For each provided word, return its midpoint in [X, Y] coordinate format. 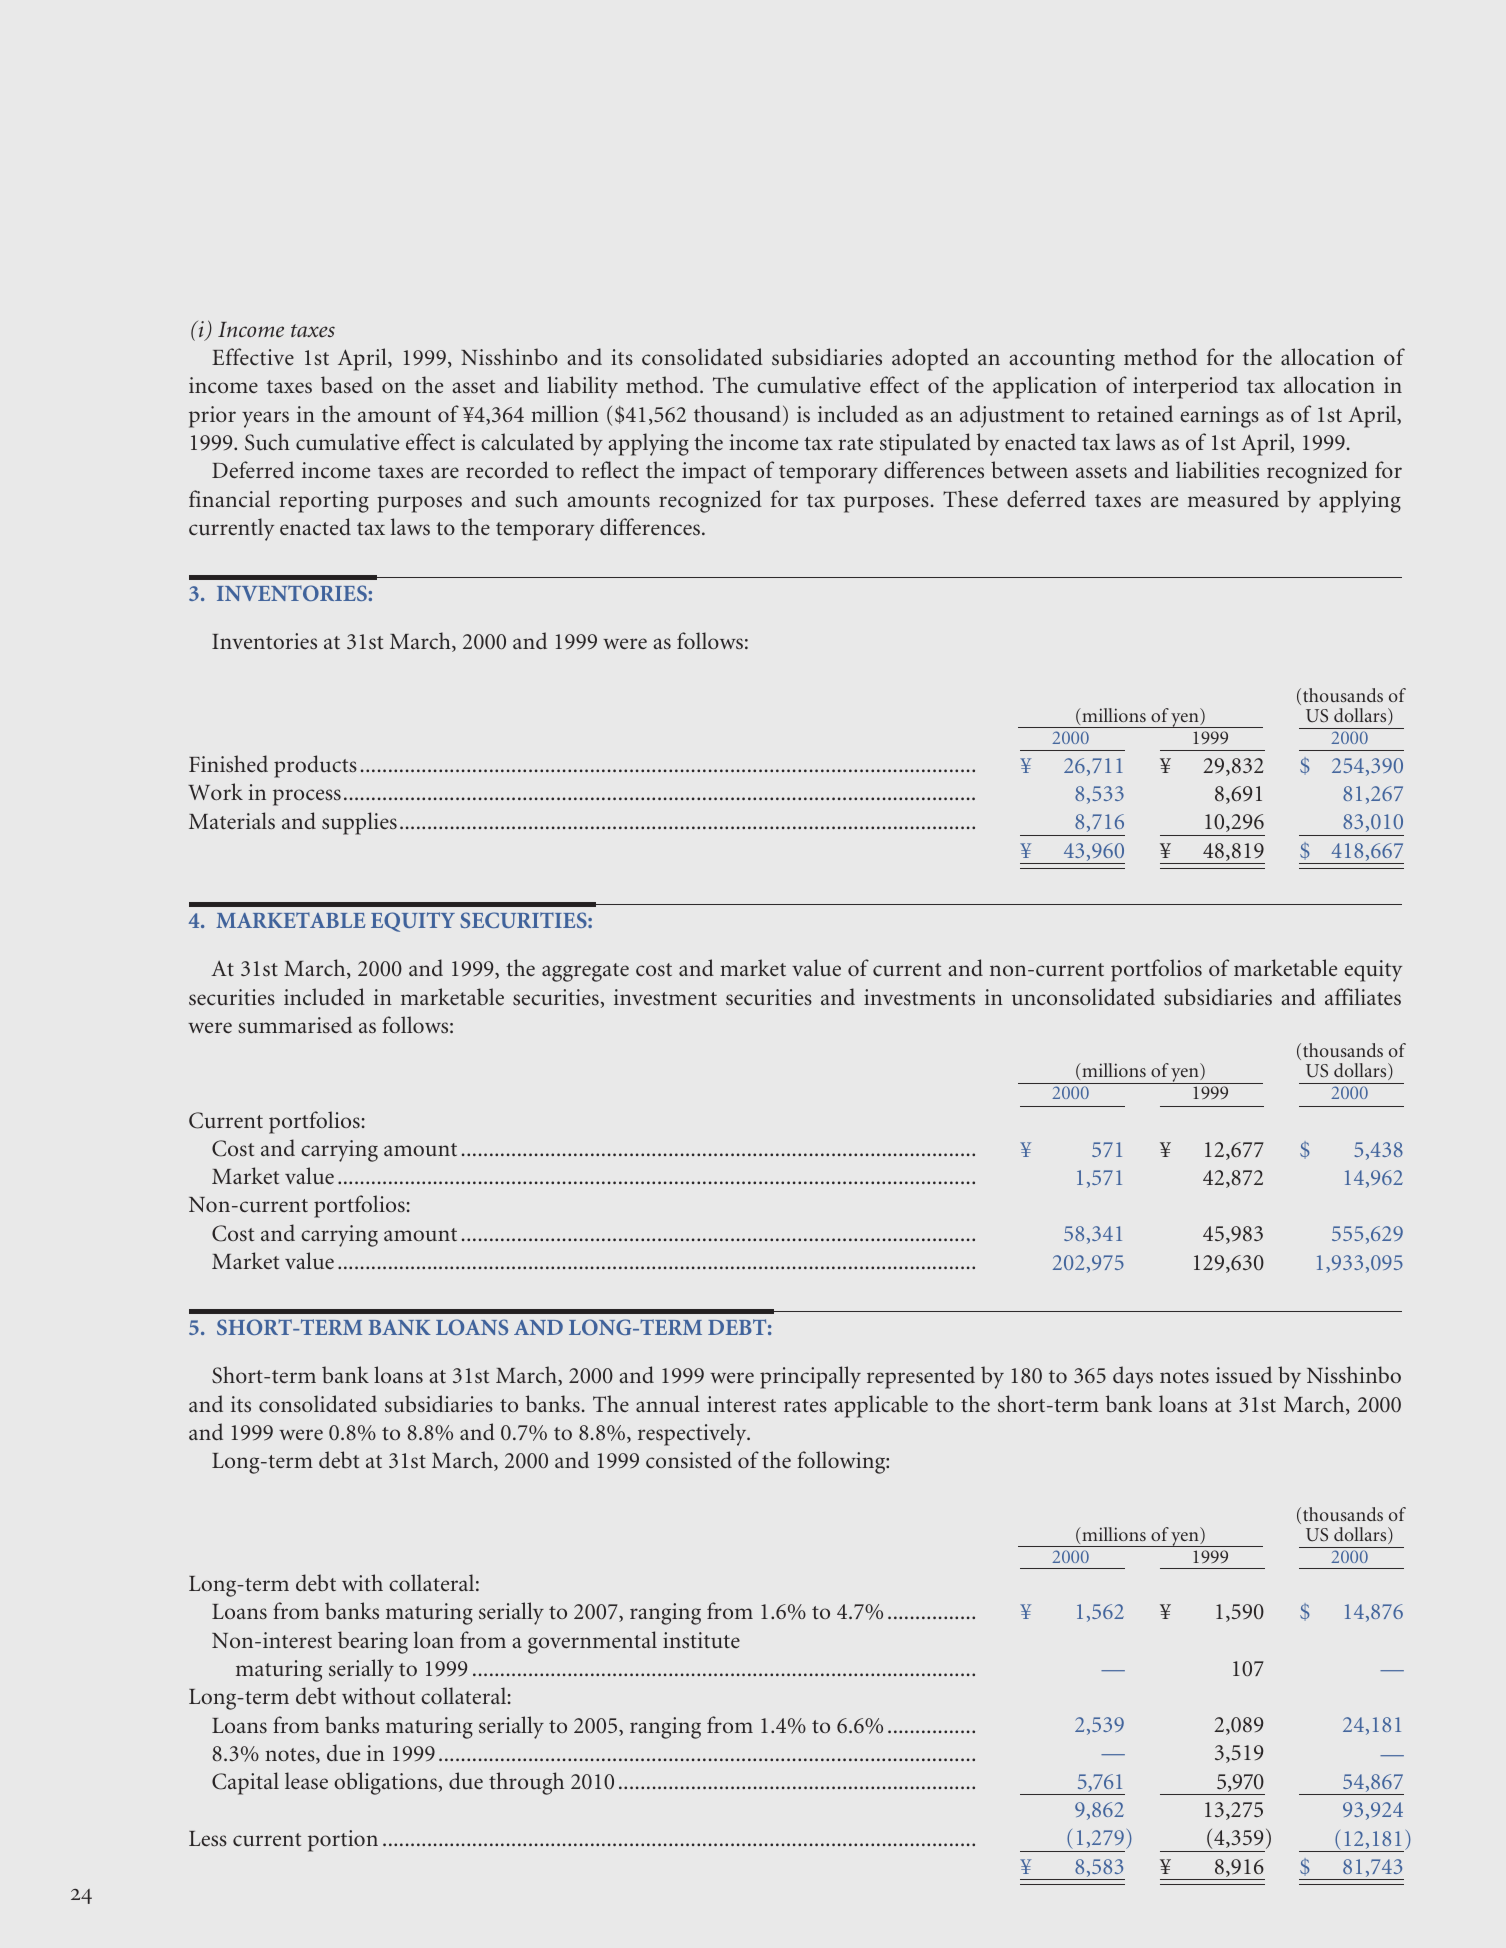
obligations [385, 1783]
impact [714, 473]
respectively [693, 1434]
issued [1244, 1375]
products [315, 766]
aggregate [585, 972]
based [347, 384]
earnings [1219, 417]
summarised [295, 1024]
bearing [373, 1642]
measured [1233, 499]
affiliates [1363, 996]
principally [810, 1377]
